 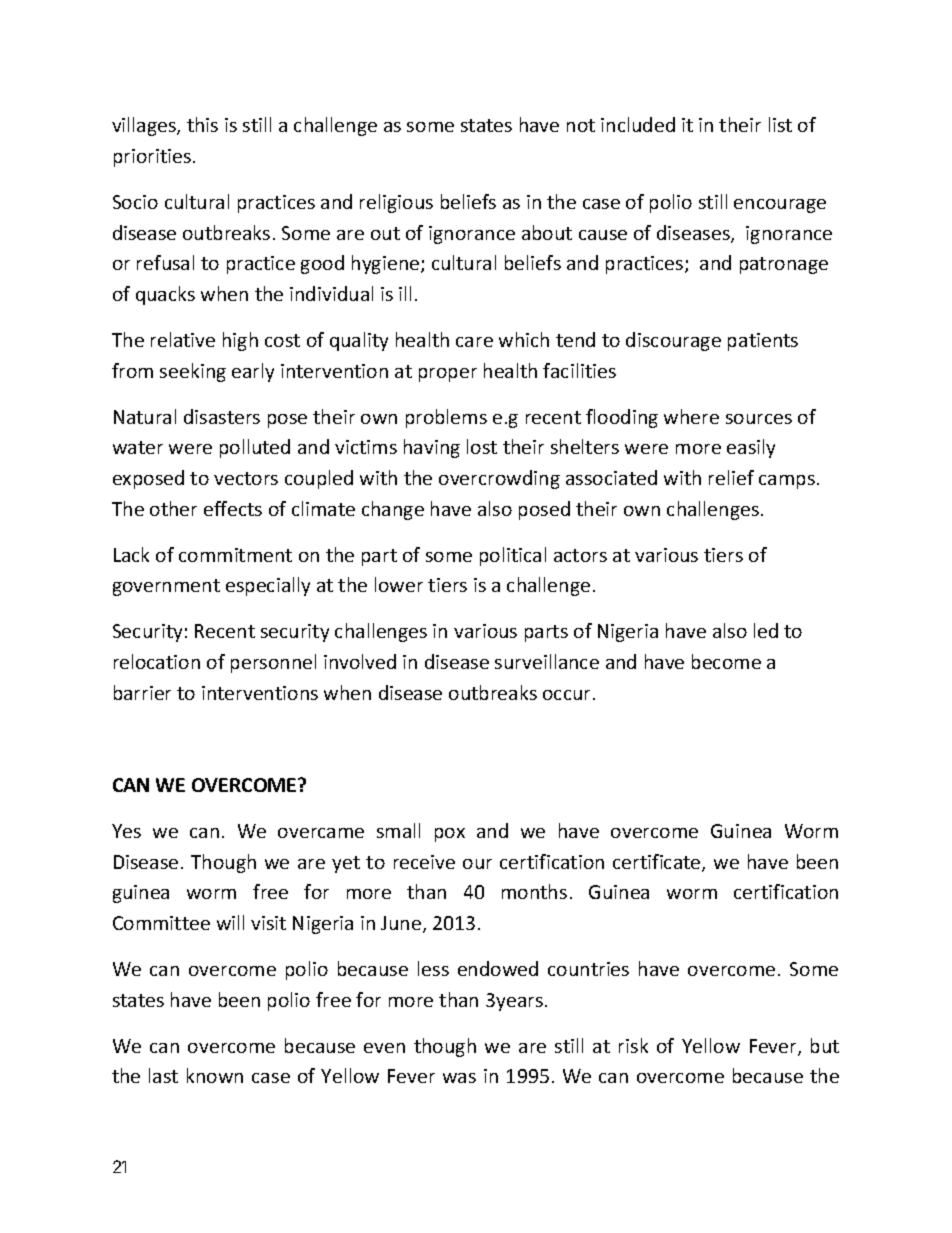 I want to click on this, so click(x=202, y=124).
